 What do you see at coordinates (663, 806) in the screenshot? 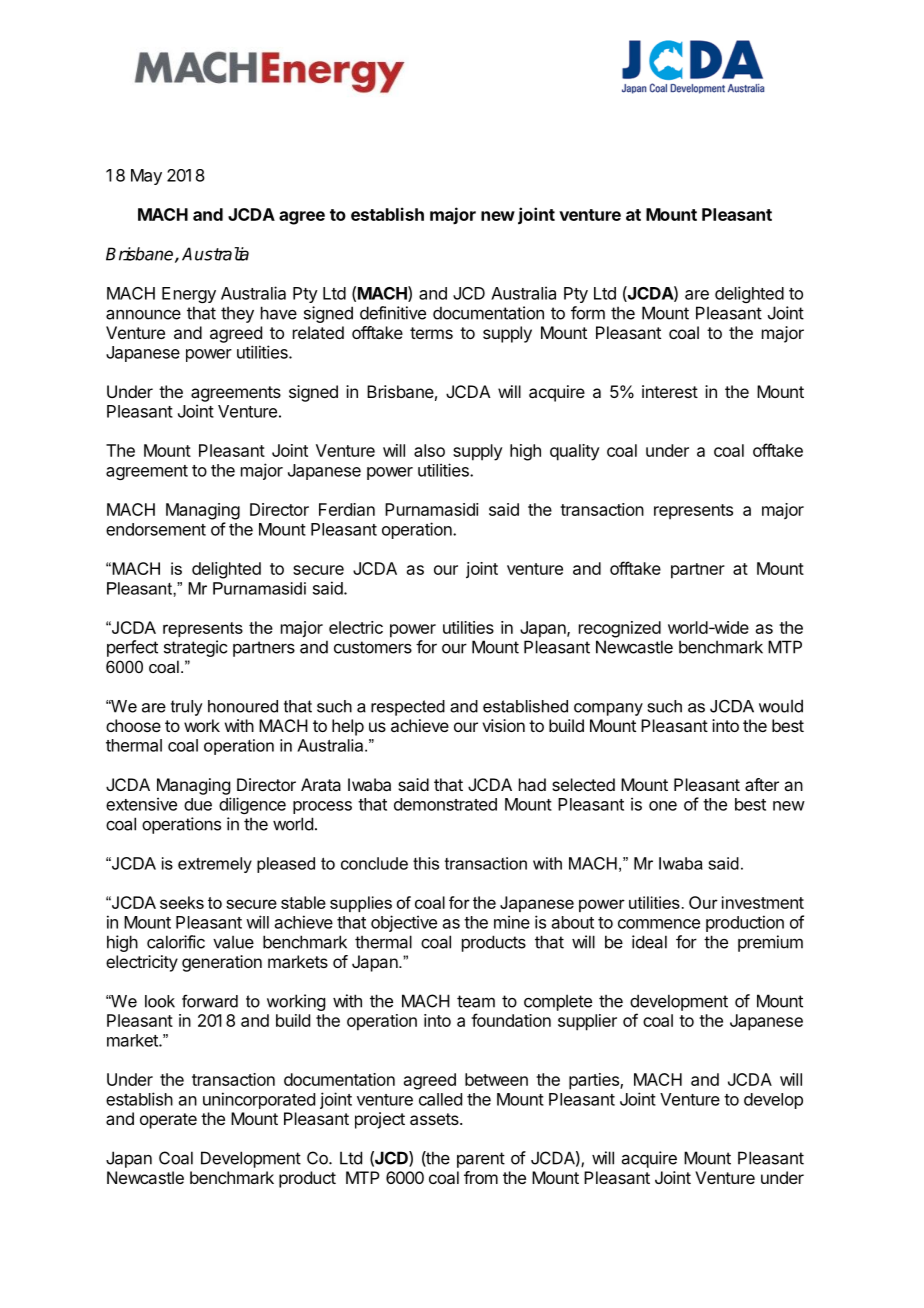
I see `one` at bounding box center [663, 806].
